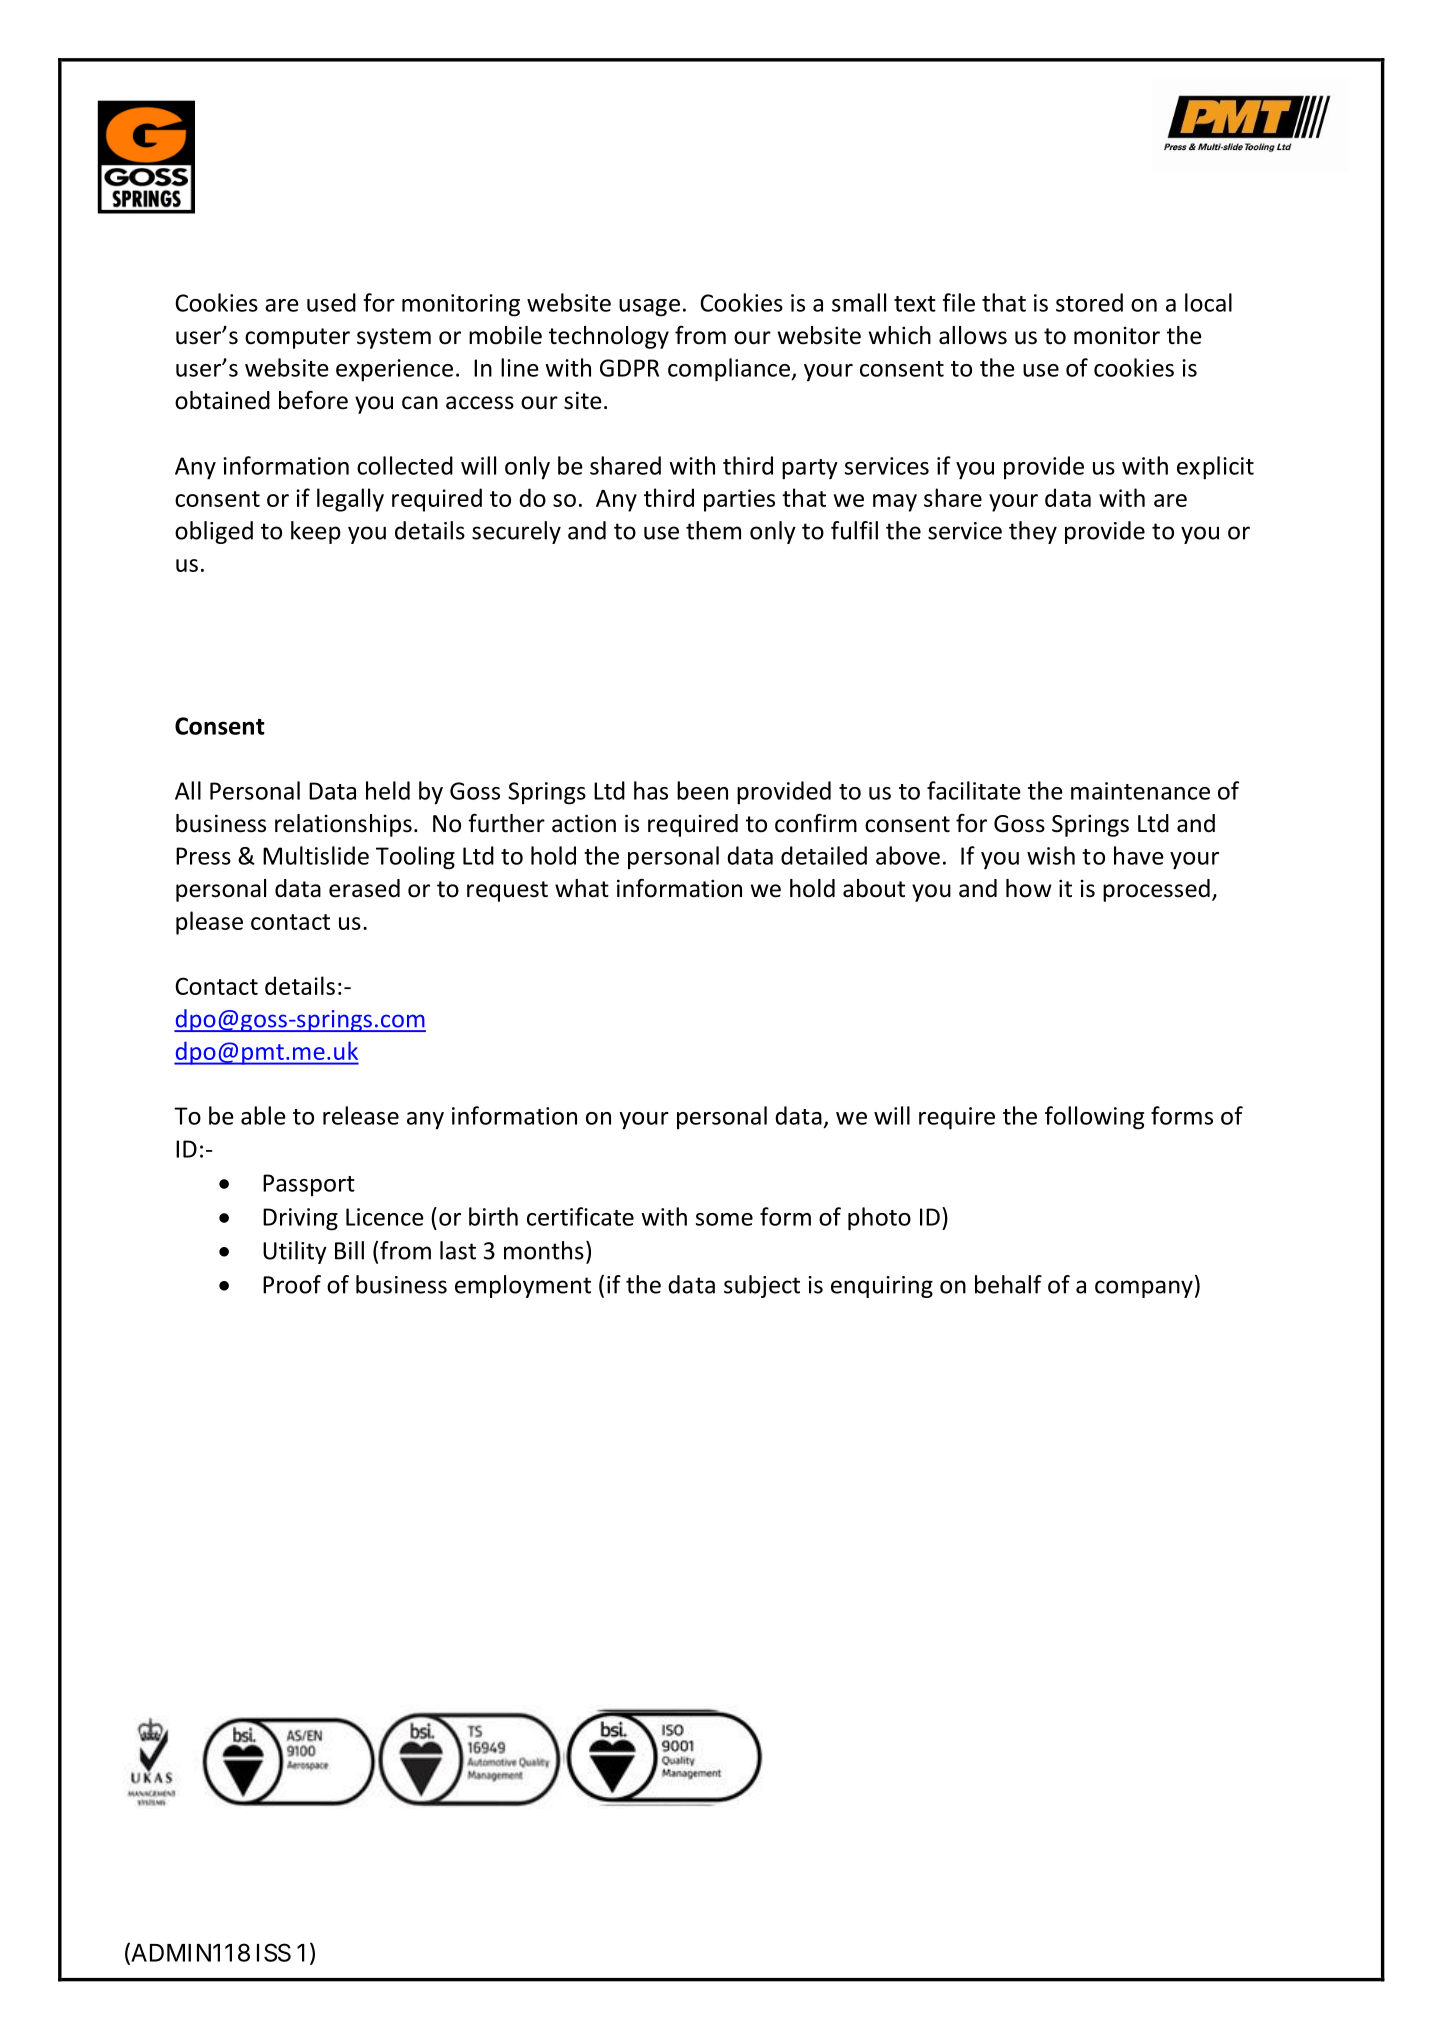 Image resolution: width=1442 pixels, height=2039 pixels. What do you see at coordinates (297, 338) in the page?
I see `computer` at bounding box center [297, 338].
